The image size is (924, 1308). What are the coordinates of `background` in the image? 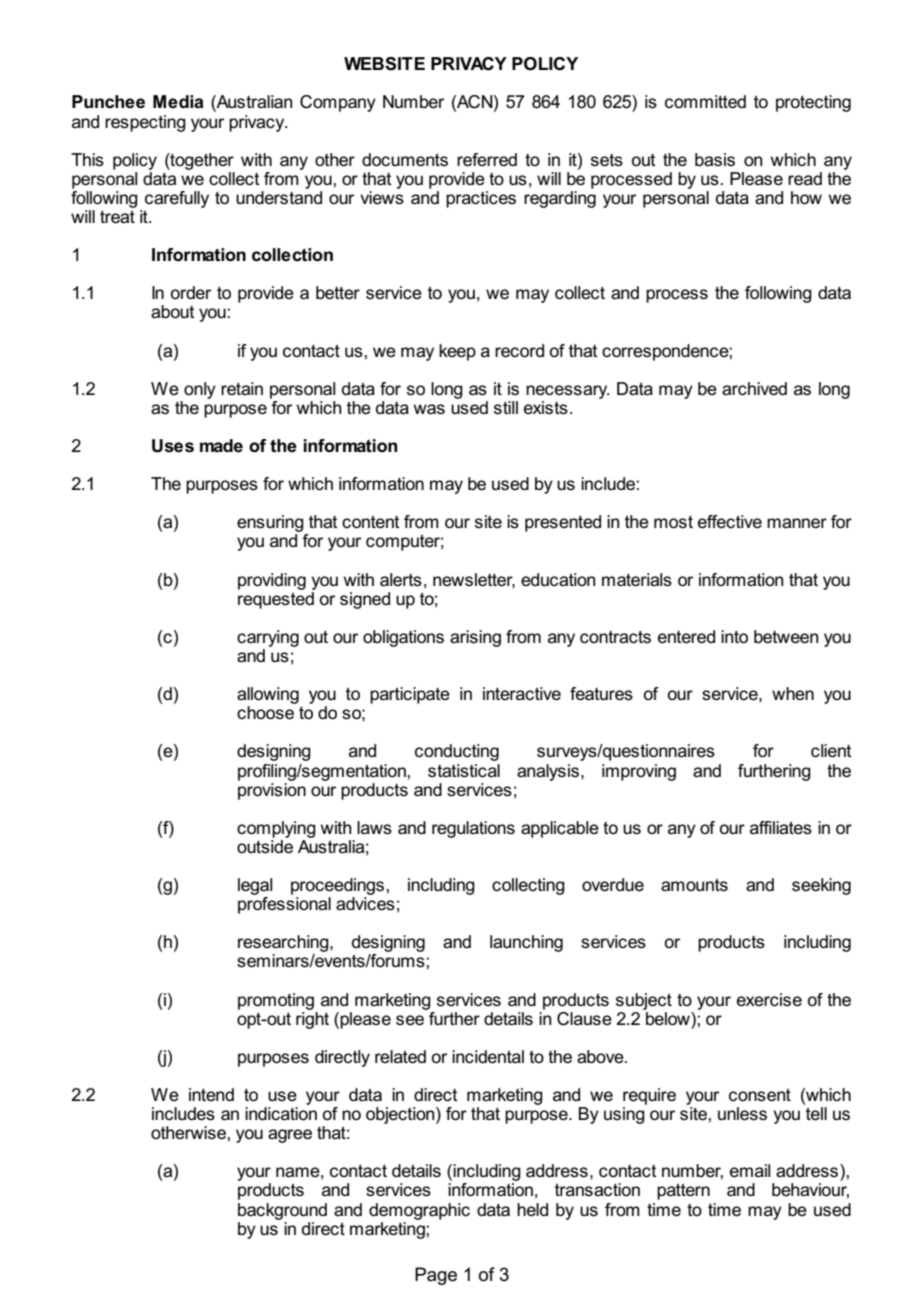 It's located at (282, 1211).
